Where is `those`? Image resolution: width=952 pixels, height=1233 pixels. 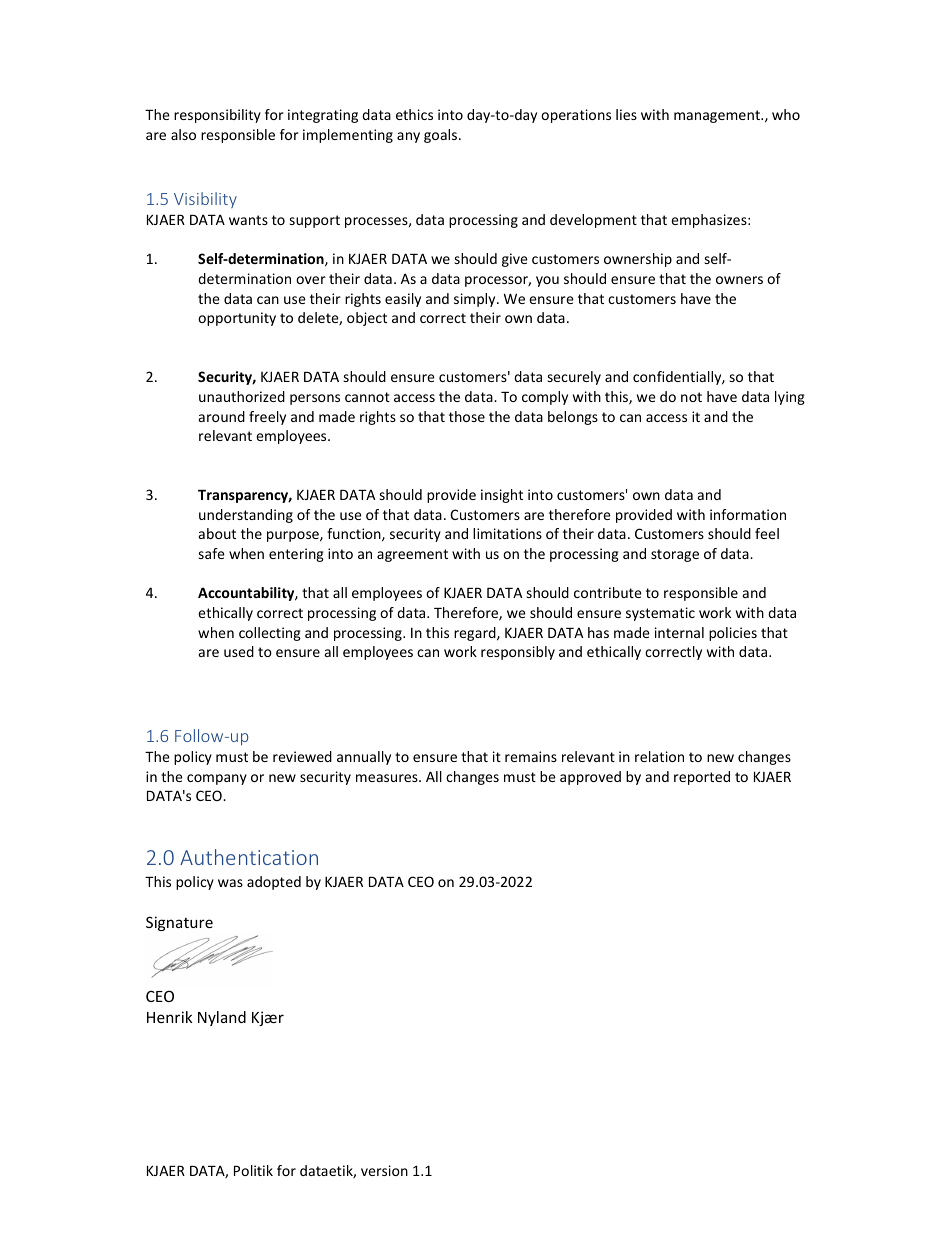
those is located at coordinates (467, 416).
